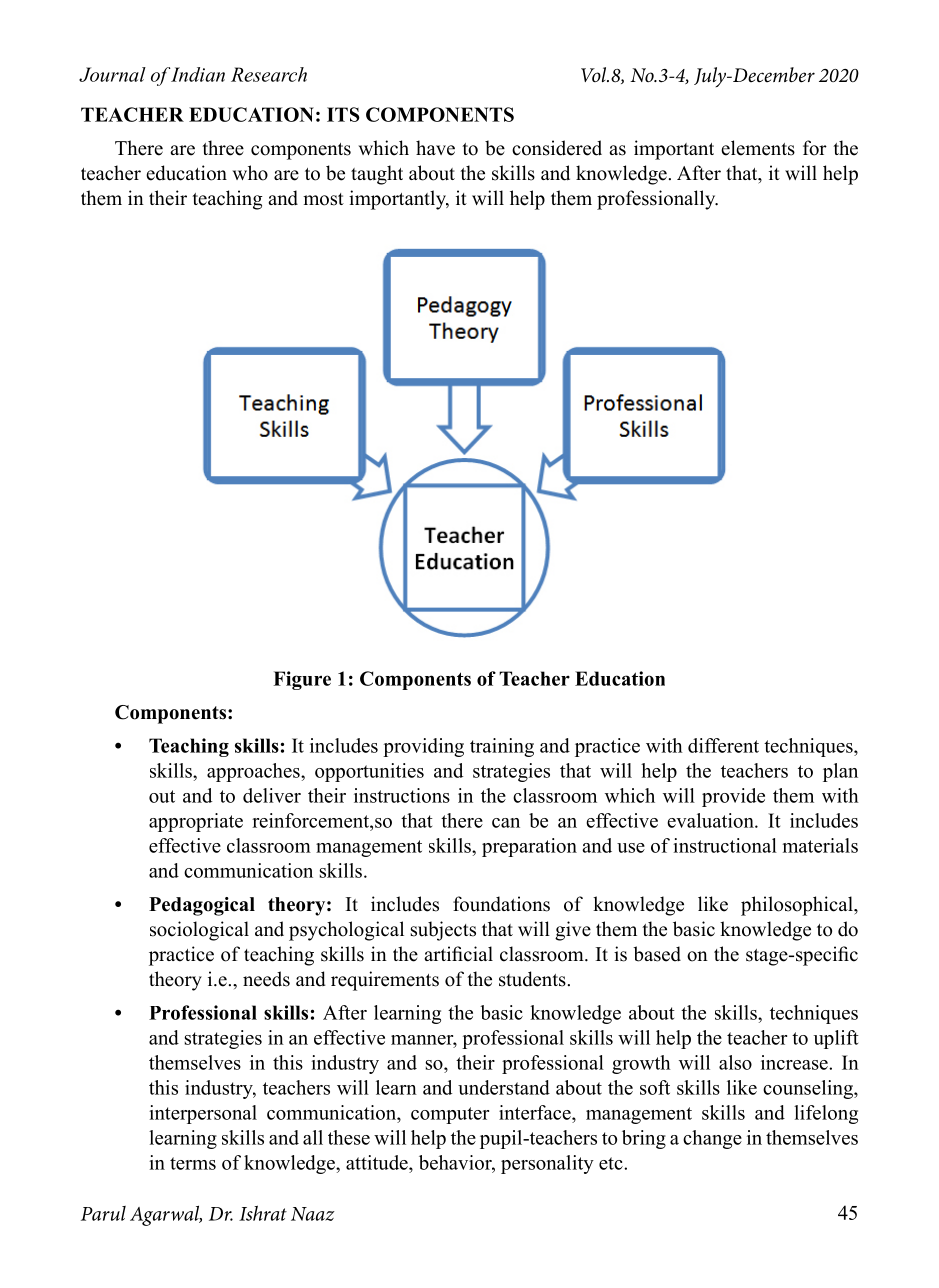 This screenshot has width=939, height=1288. Describe the element at coordinates (758, 148) in the screenshot. I see `elements` at that location.
